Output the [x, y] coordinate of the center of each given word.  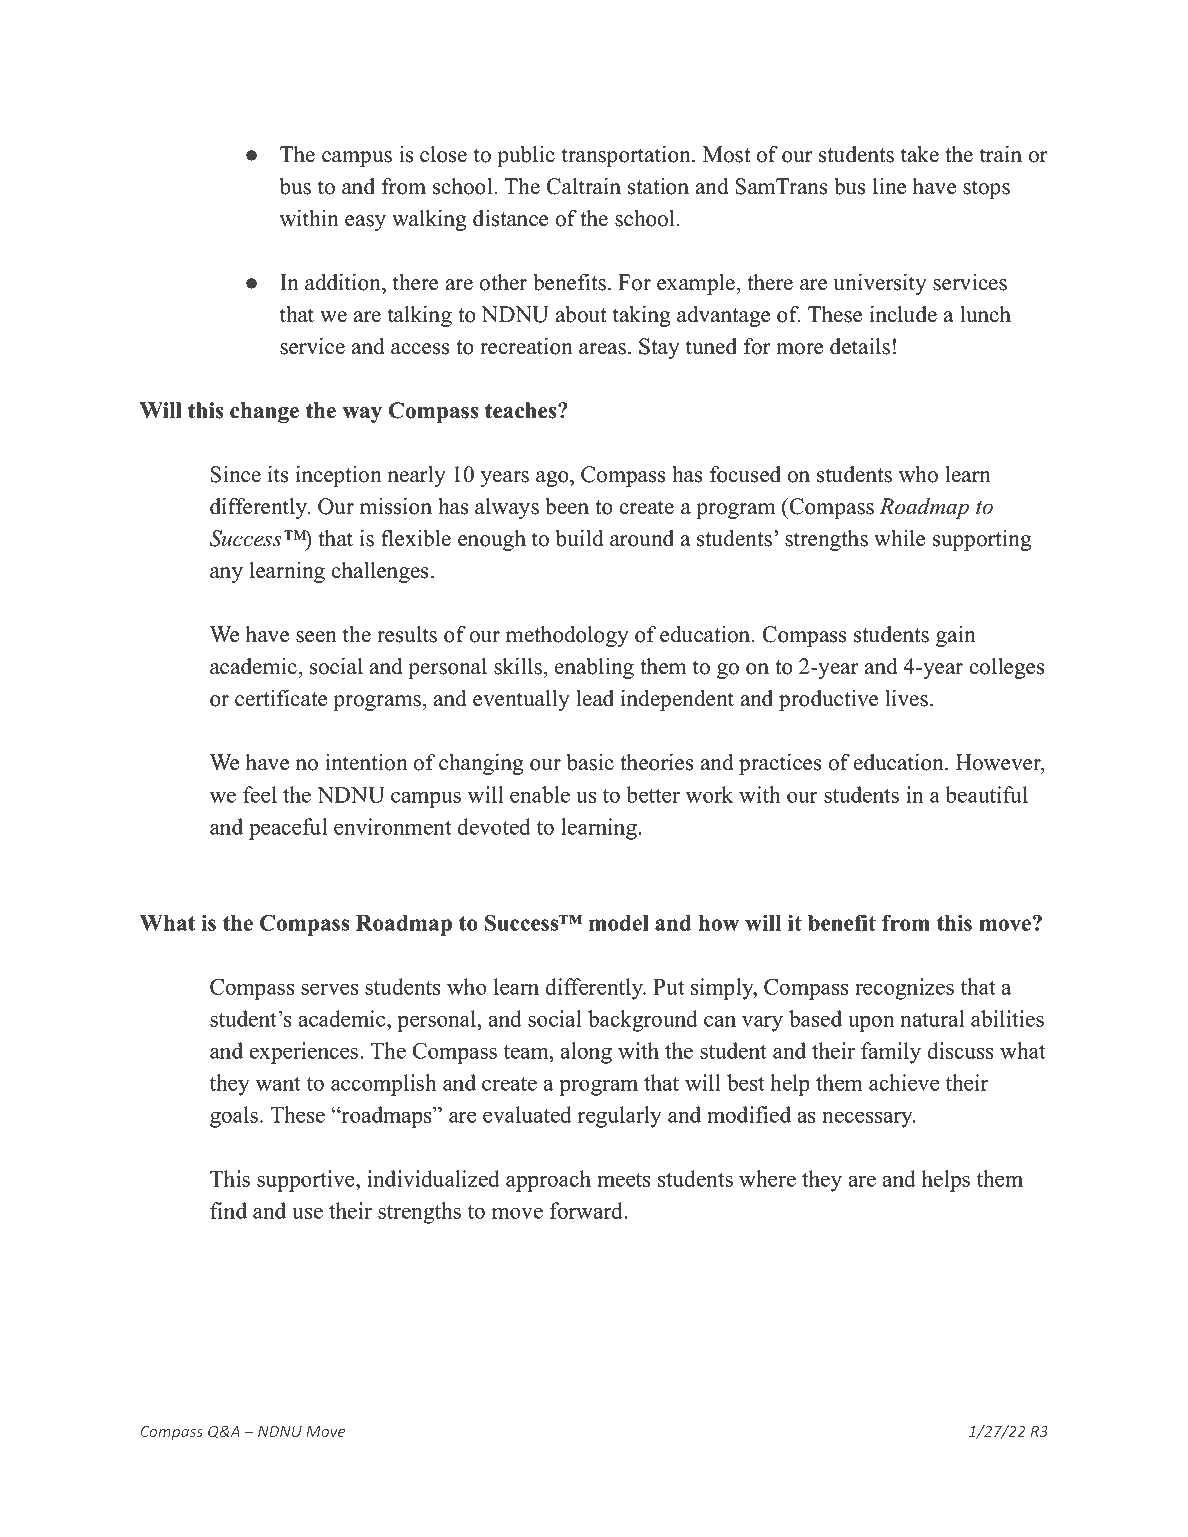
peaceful [288, 829]
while [899, 538]
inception [339, 476]
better [653, 794]
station [658, 186]
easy [365, 223]
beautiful [987, 794]
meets [624, 1180]
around [642, 538]
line [889, 186]
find [228, 1210]
